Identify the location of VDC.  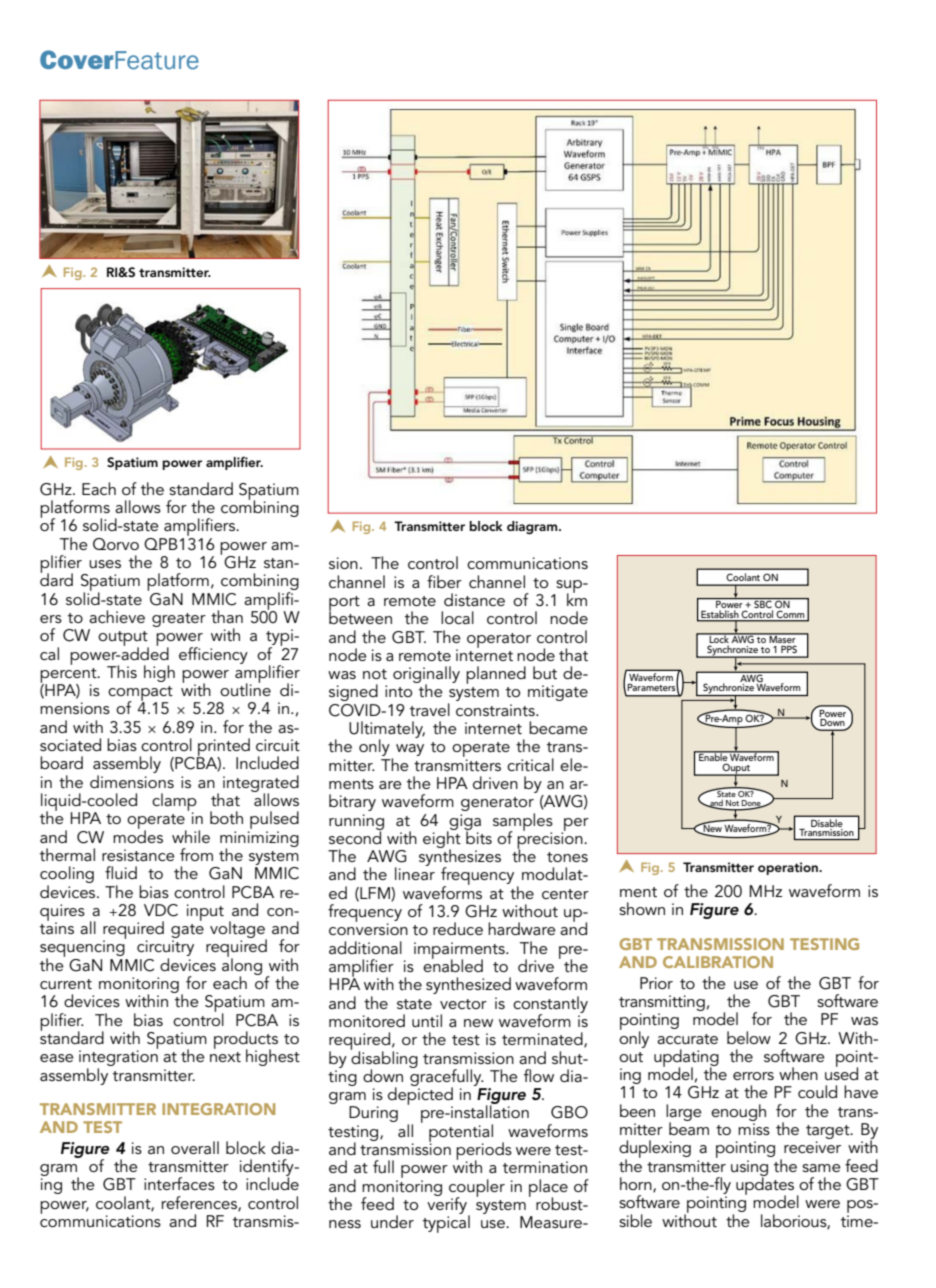
(161, 910).
